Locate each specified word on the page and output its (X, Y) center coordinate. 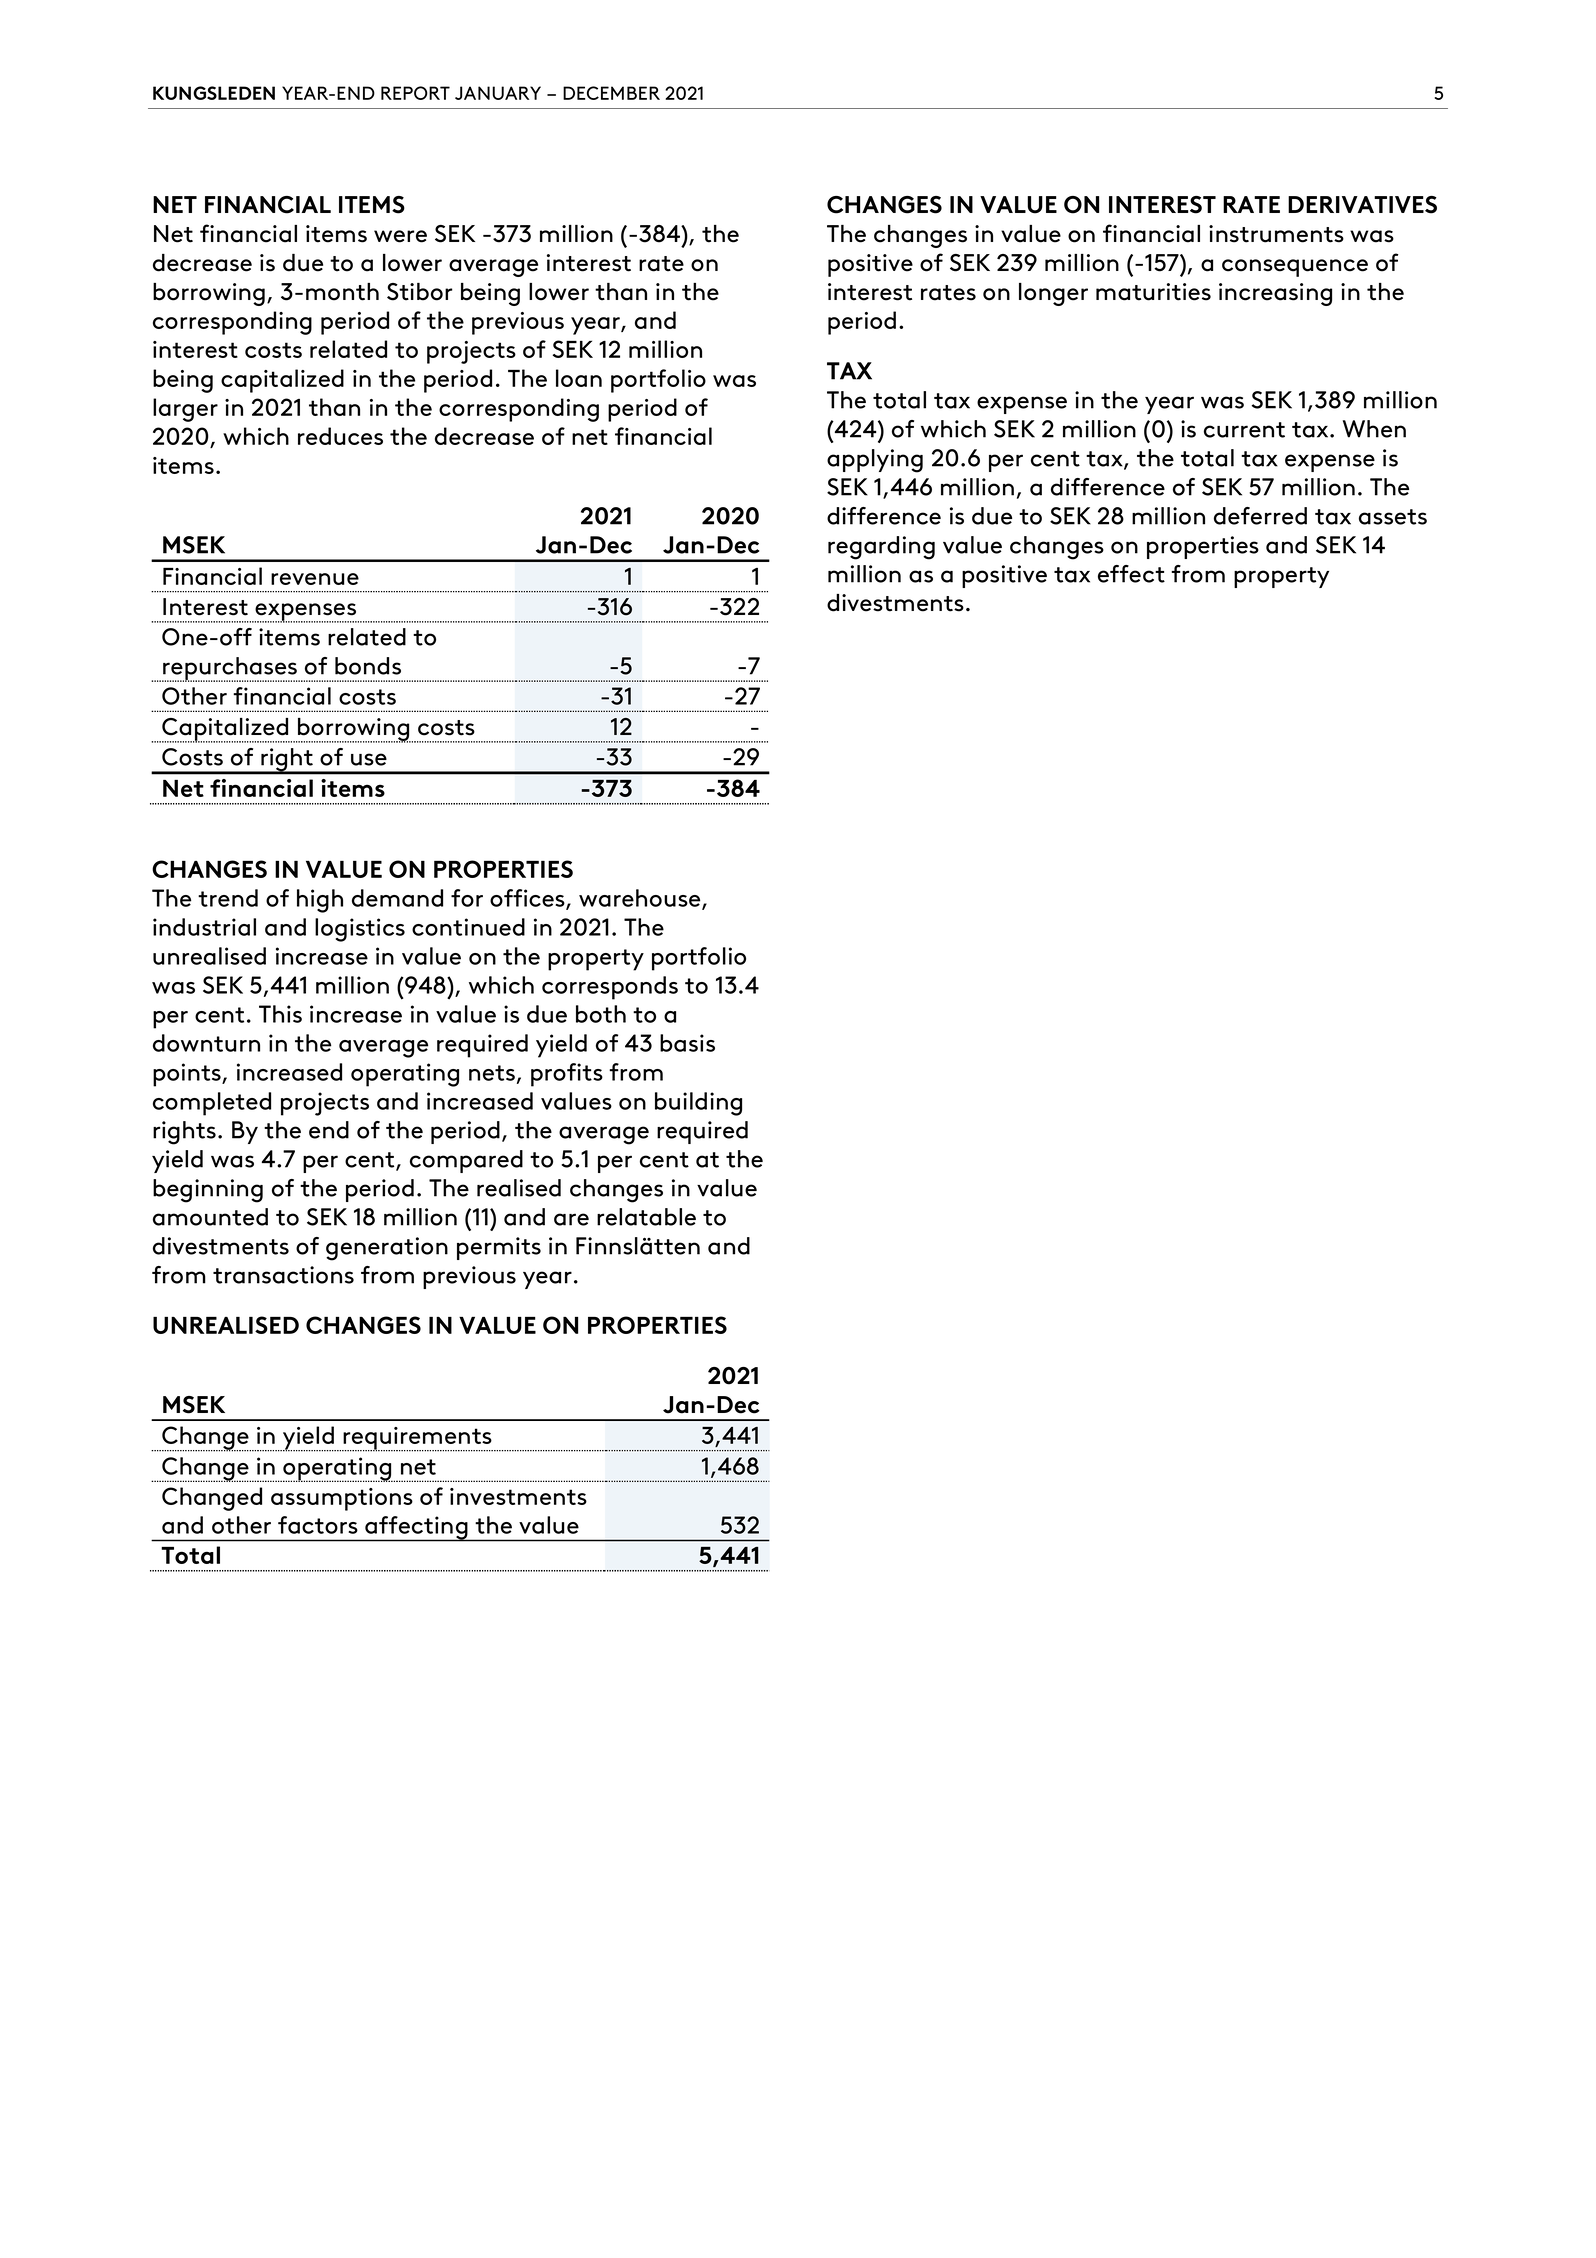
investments (518, 1496)
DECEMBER (611, 93)
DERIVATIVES (1362, 205)
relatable (646, 1217)
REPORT (415, 93)
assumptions (342, 1499)
